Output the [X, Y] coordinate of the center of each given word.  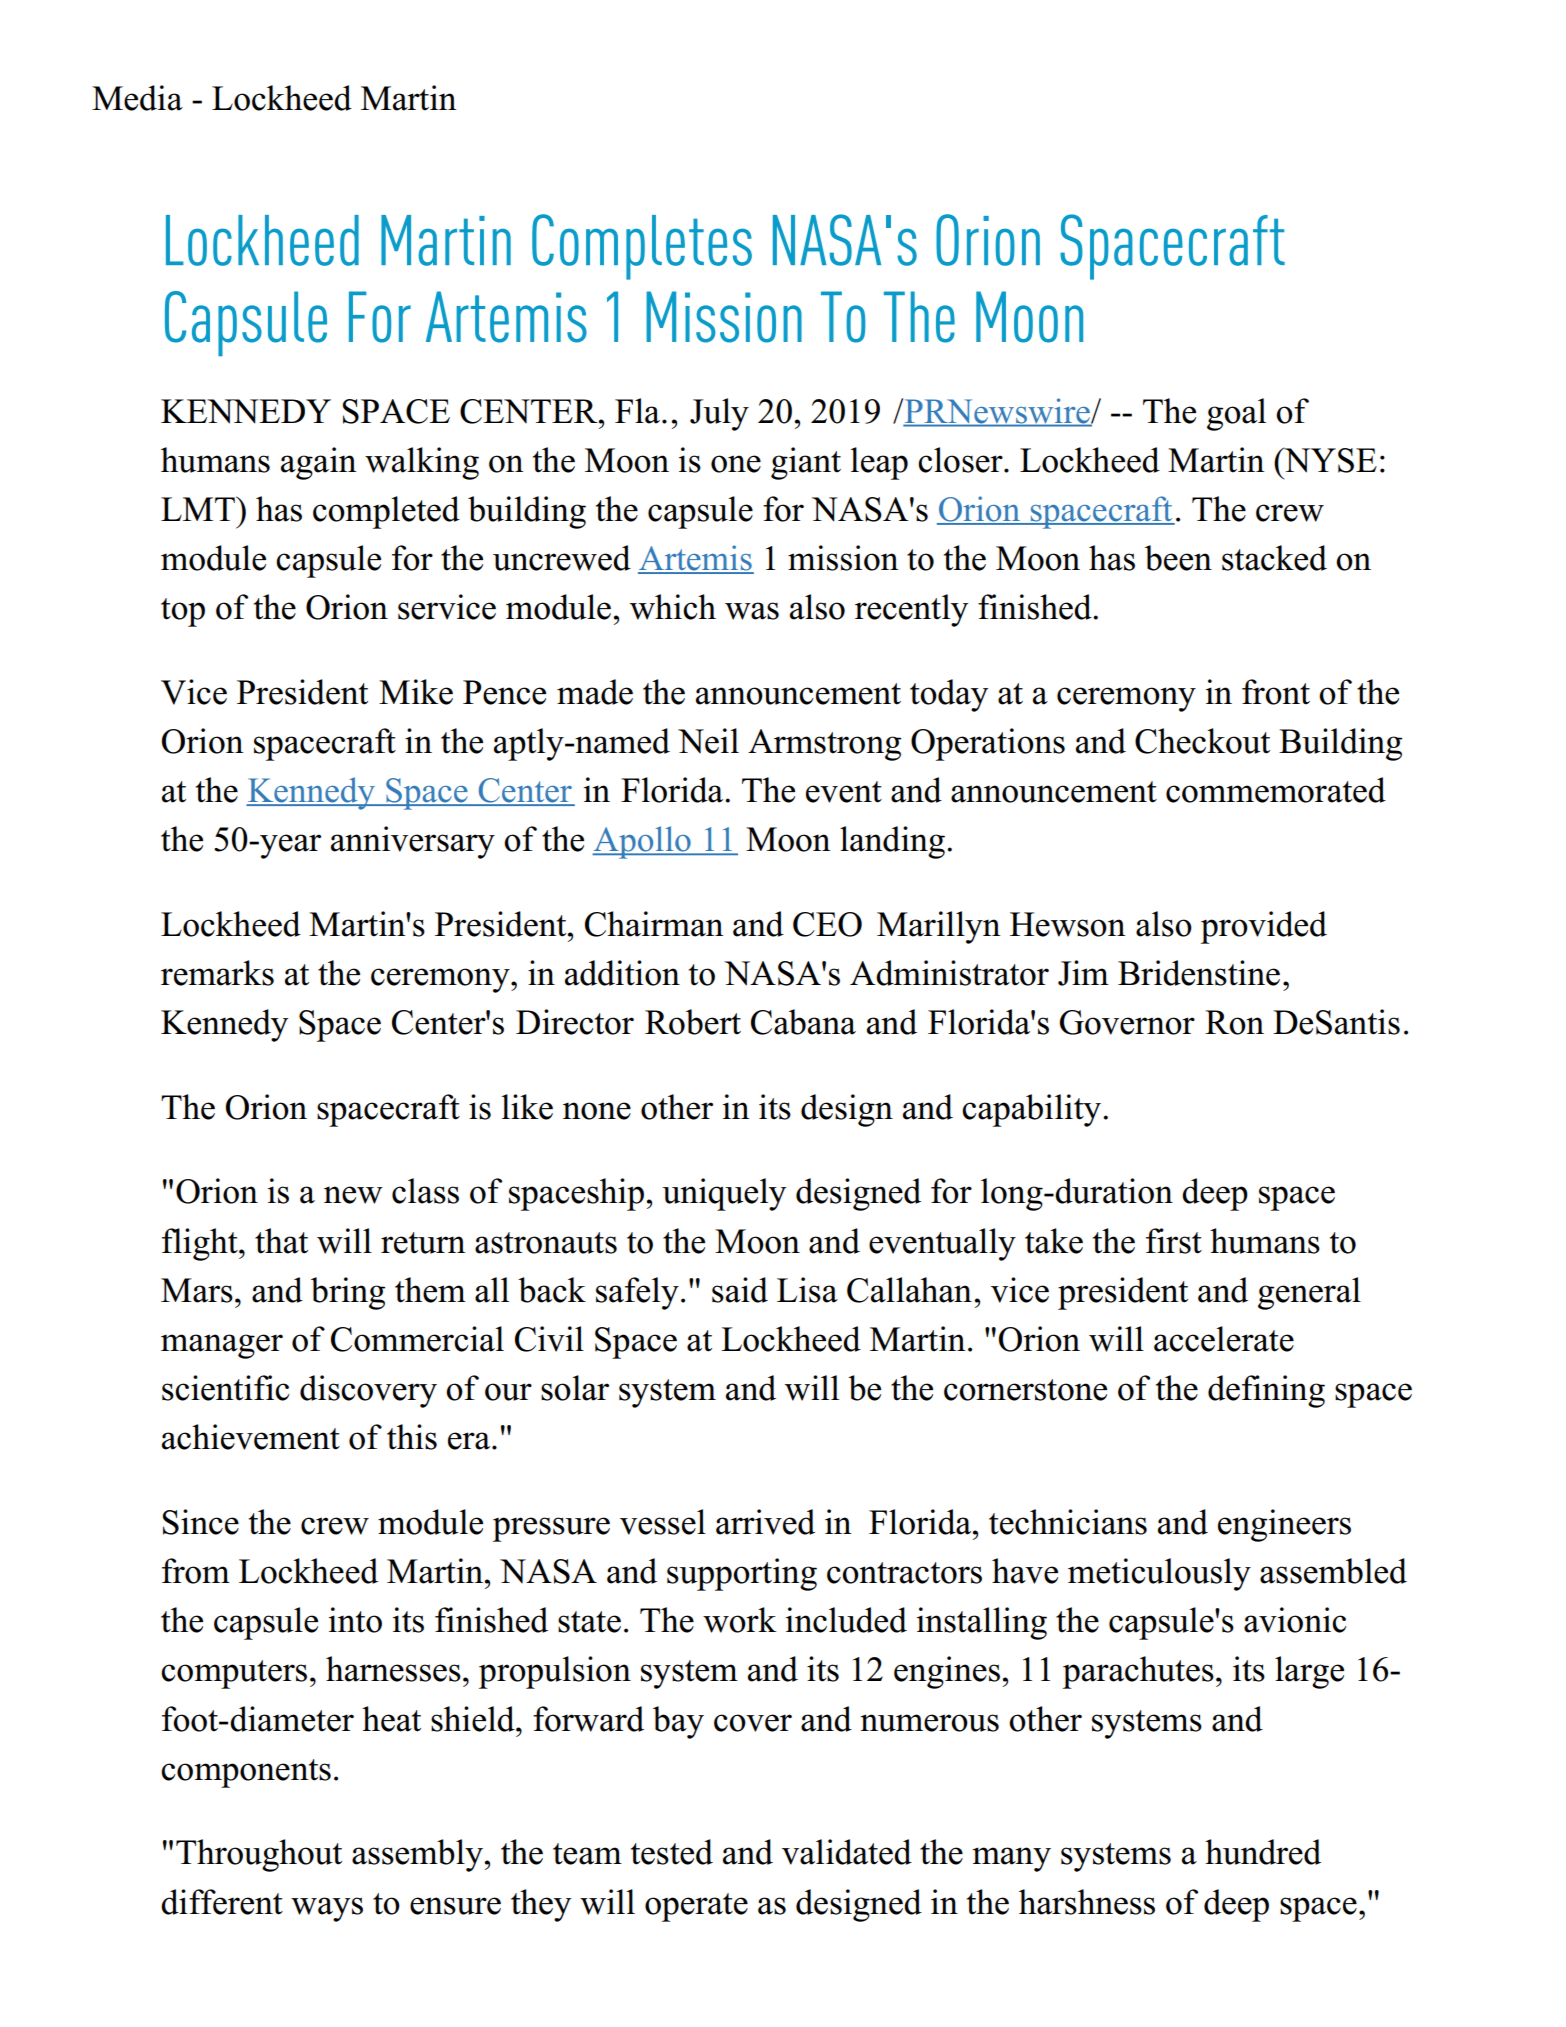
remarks [217, 973]
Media [137, 98]
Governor [1127, 1022]
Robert [693, 1022]
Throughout [259, 1855]
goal [1236, 414]
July [719, 414]
